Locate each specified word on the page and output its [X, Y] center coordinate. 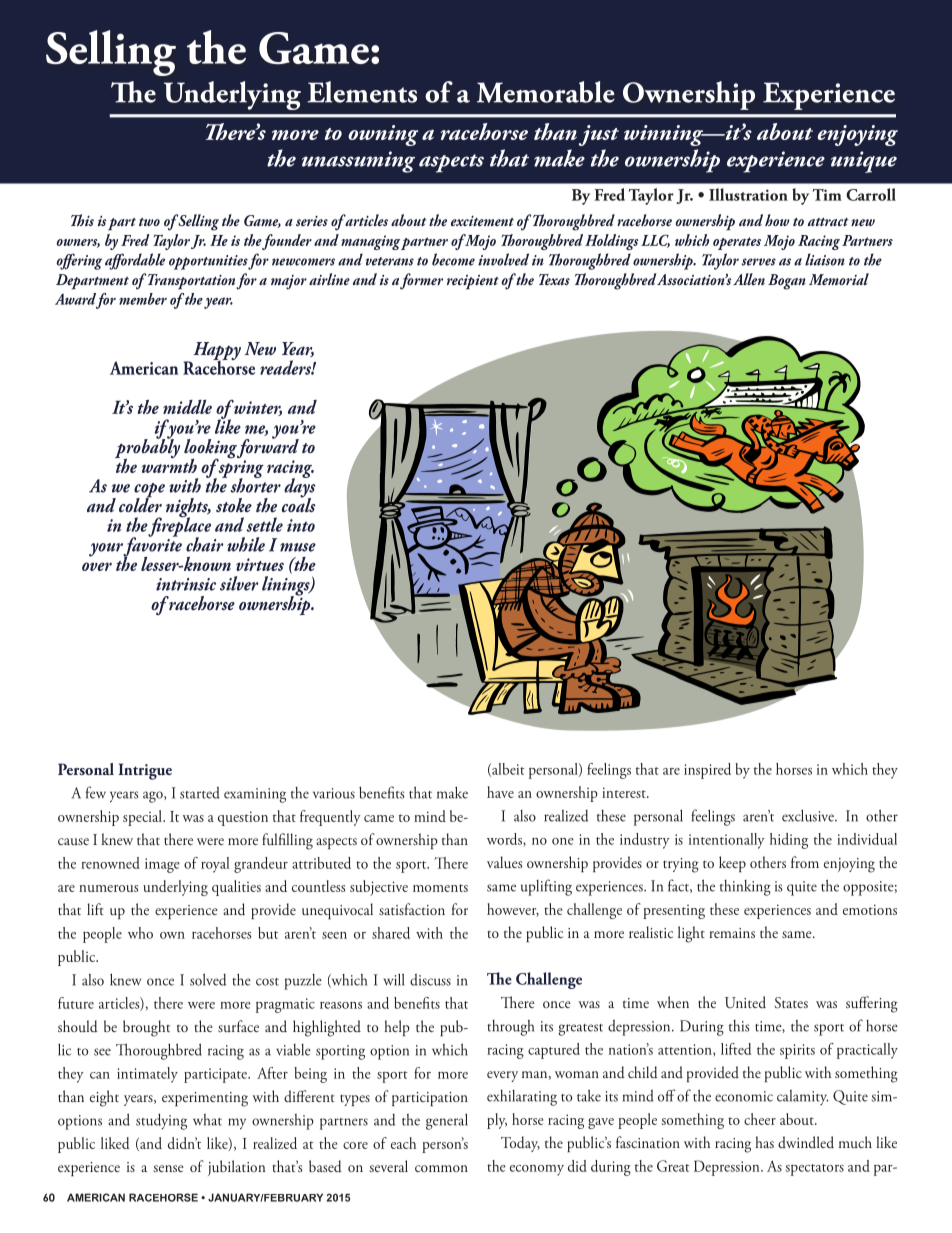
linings [287, 587]
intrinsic [186, 584]
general [447, 1121]
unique [864, 162]
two [149, 222]
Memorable [546, 92]
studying [161, 1121]
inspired [707, 771]
